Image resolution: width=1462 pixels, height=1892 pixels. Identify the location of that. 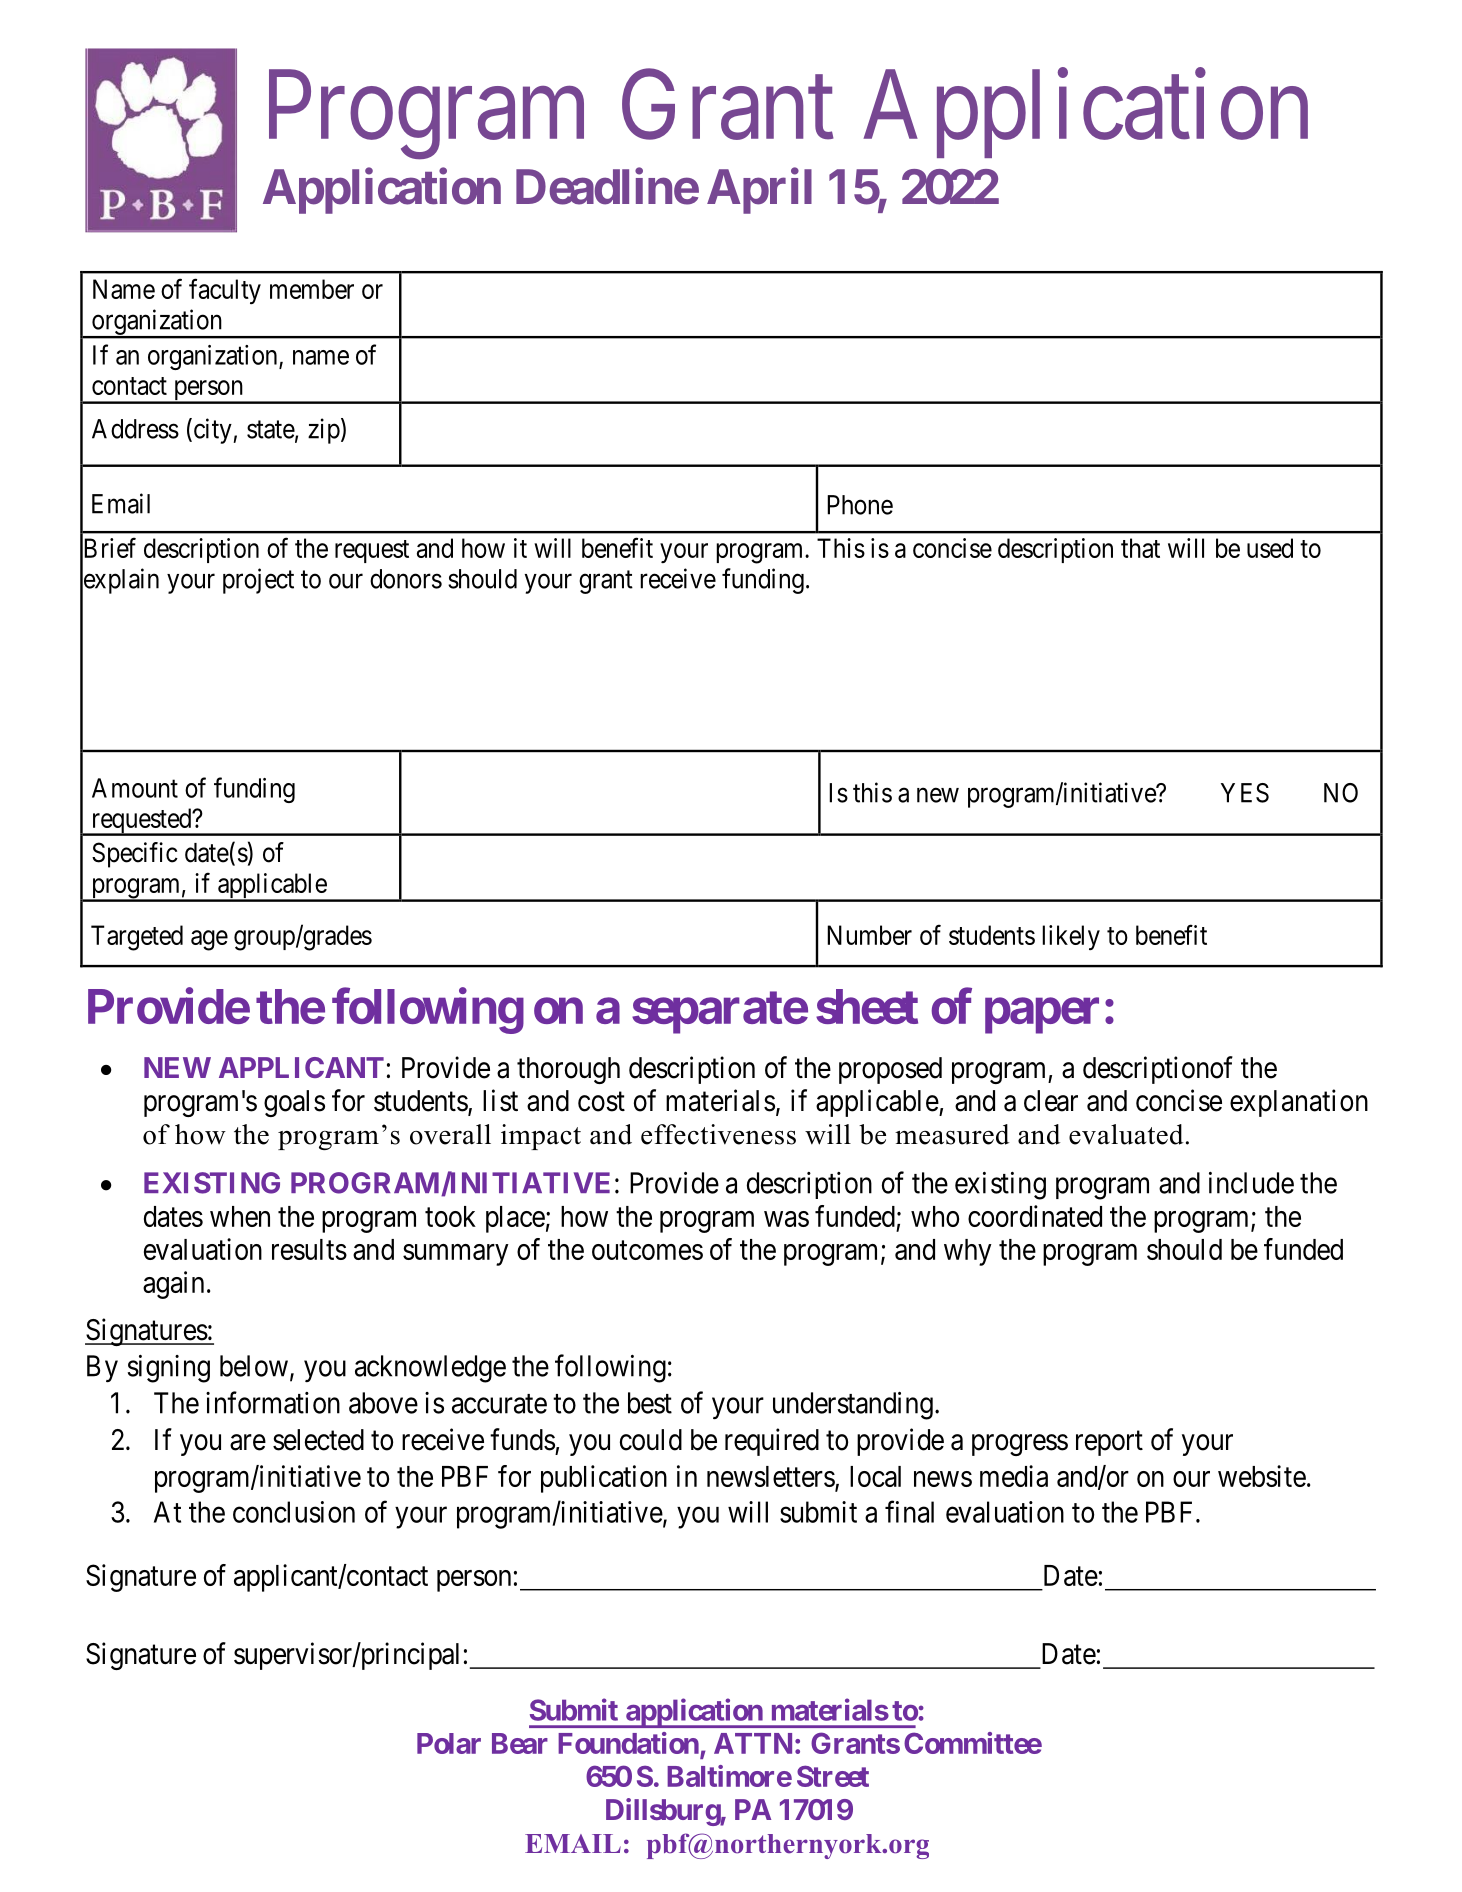
(1140, 548).
